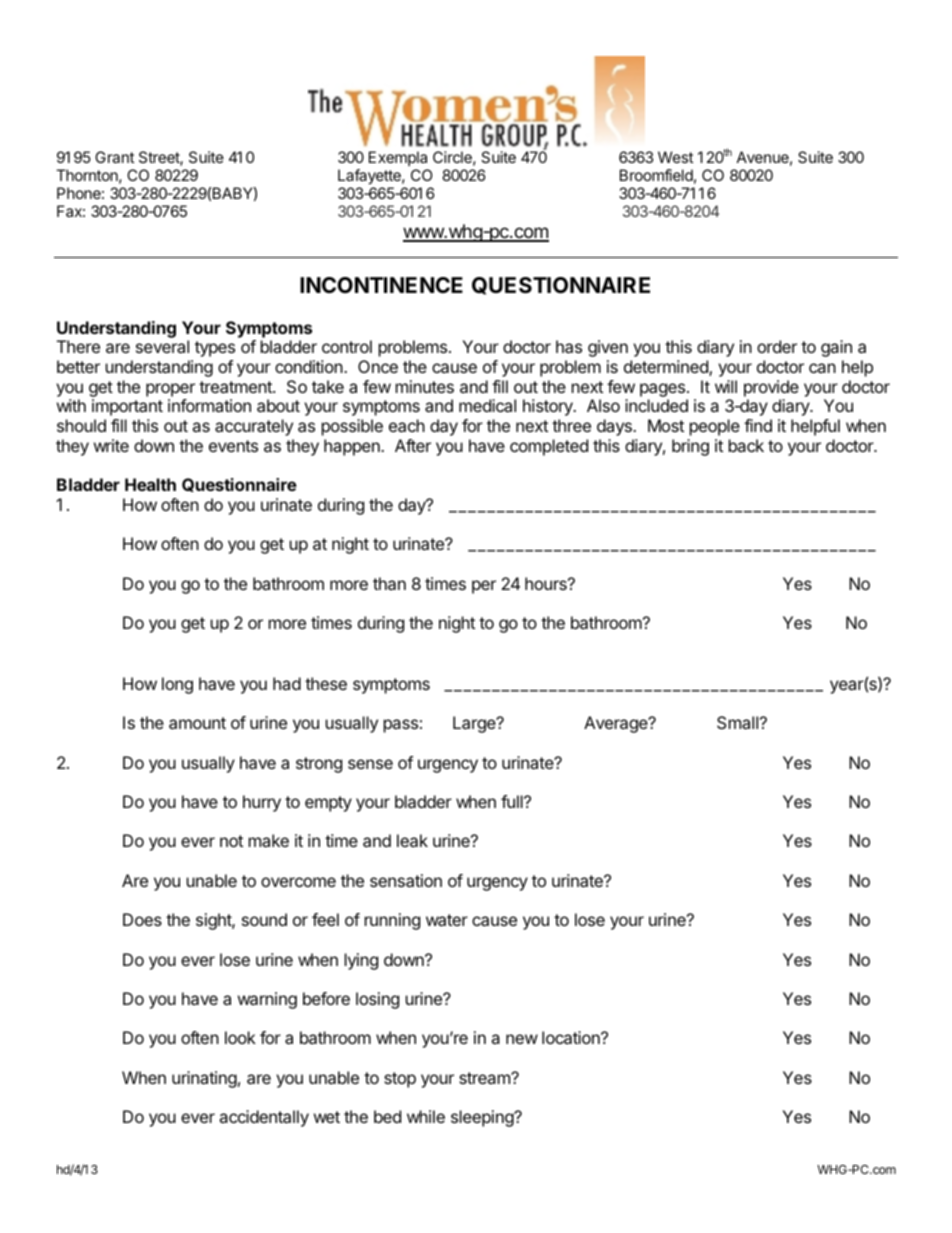  What do you see at coordinates (675, 157) in the screenshot?
I see `West` at bounding box center [675, 157].
